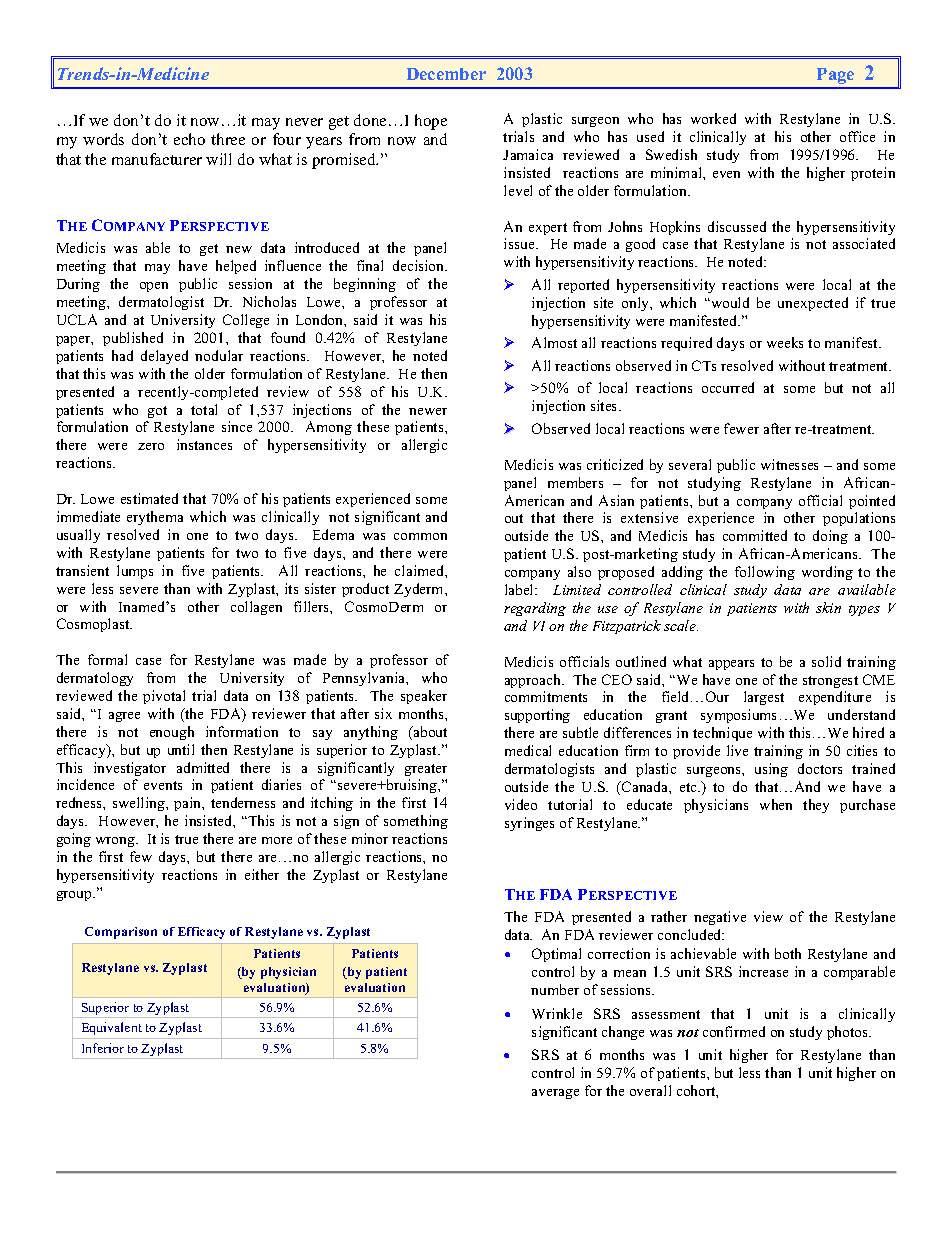  Describe the element at coordinates (431, 122) in the image. I see `hope` at that location.
